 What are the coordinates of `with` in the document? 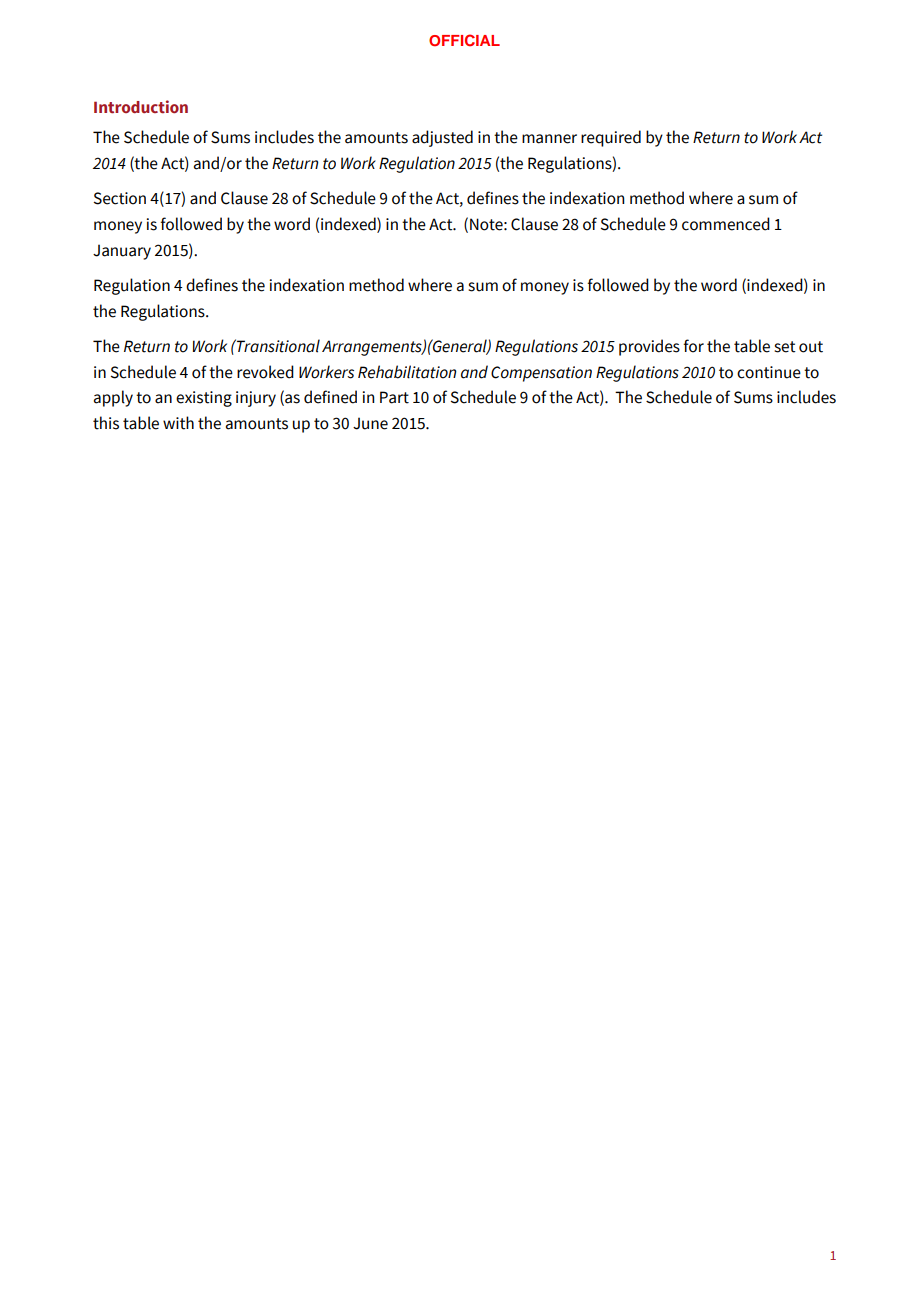 It's located at (178, 423).
